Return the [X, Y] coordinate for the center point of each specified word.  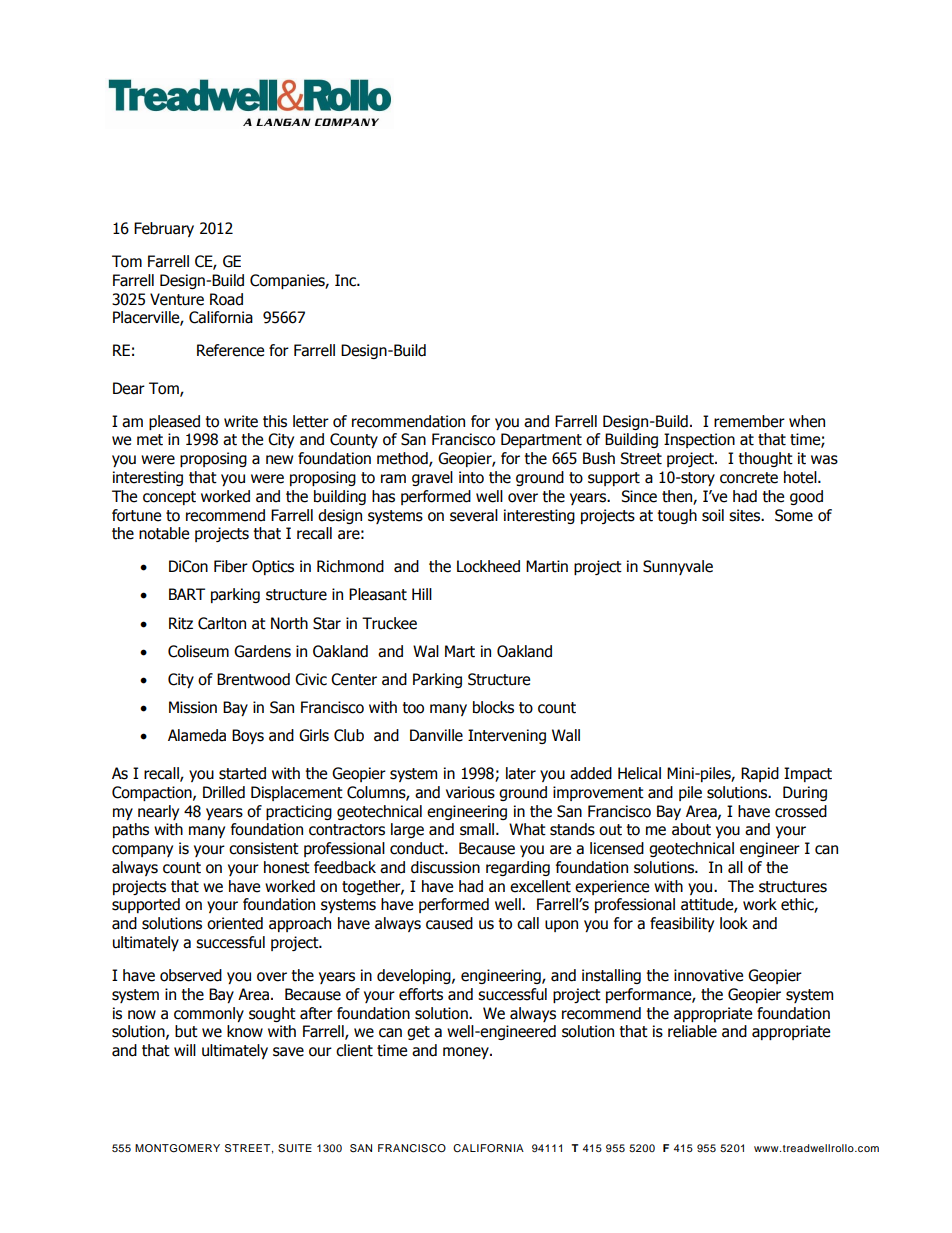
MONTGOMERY [177, 1148]
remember [749, 421]
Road [226, 299]
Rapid [760, 774]
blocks [493, 707]
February [164, 229]
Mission [193, 707]
